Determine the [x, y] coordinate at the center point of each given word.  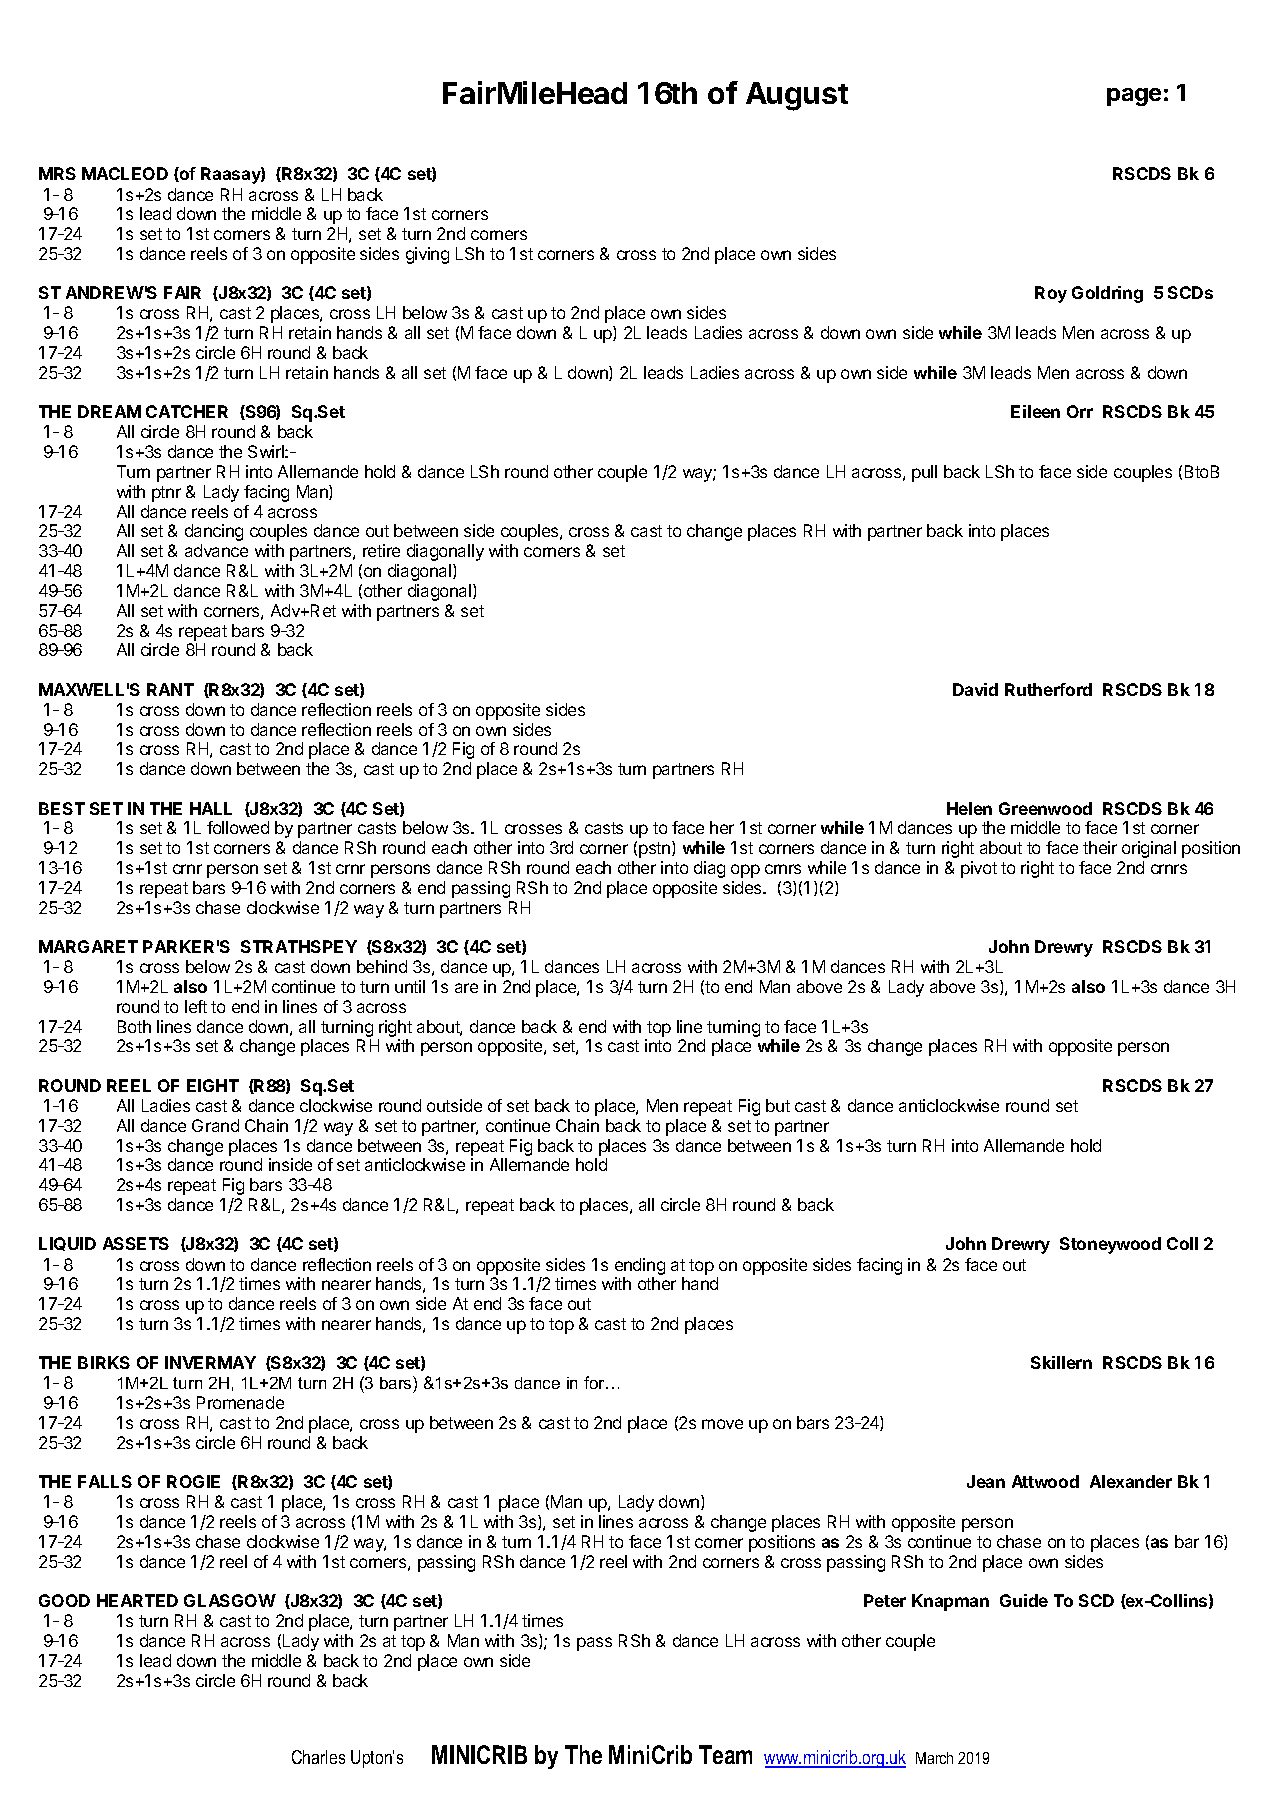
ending [640, 1266]
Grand [215, 1125]
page [1134, 97]
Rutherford [1048, 689]
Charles [318, 1757]
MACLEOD [125, 173]
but [778, 1105]
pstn [656, 849]
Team [725, 1754]
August [797, 96]
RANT [170, 689]
